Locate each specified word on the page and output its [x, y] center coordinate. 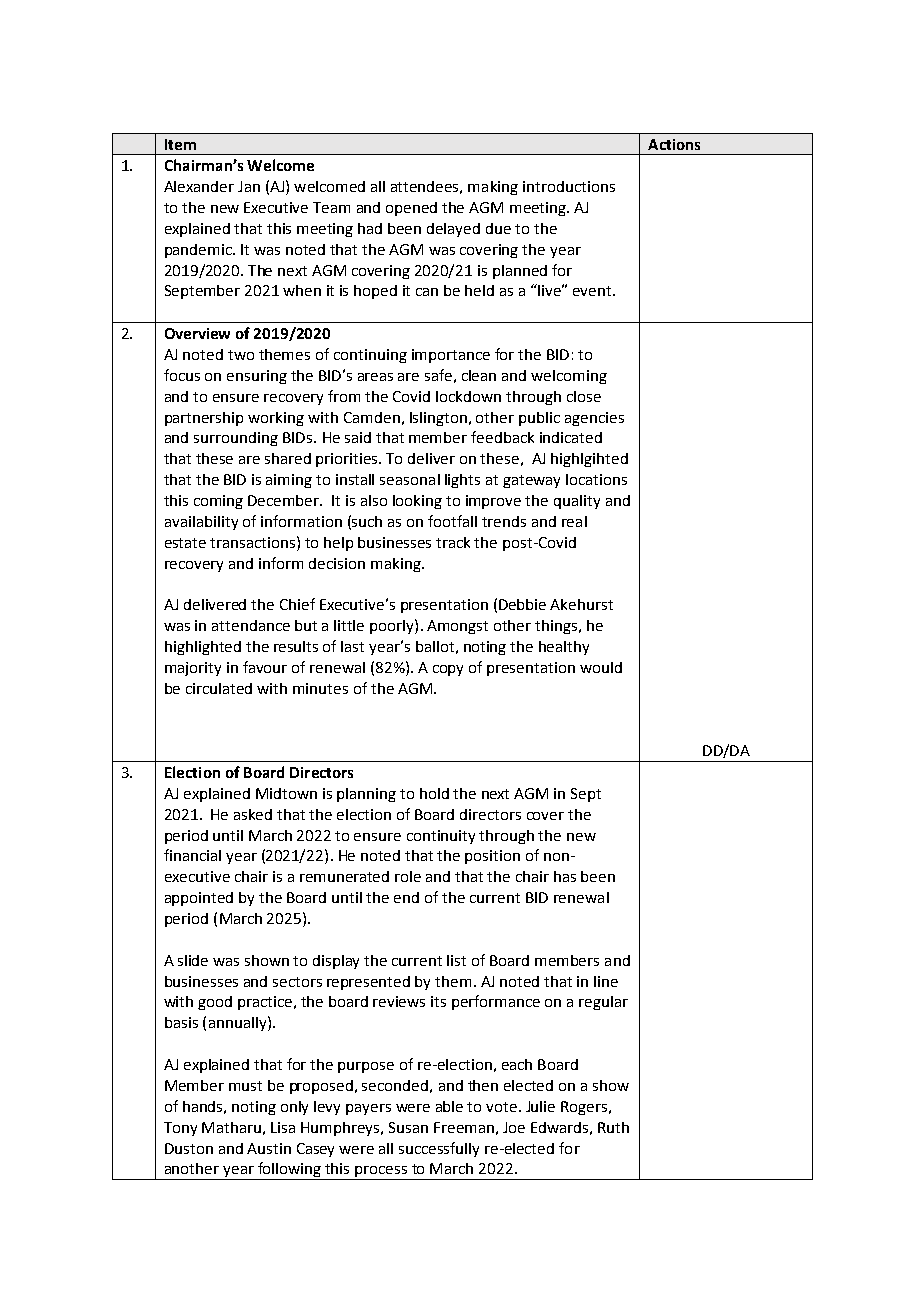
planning [366, 795]
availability [201, 523]
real [574, 521]
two [241, 355]
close [584, 396]
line [606, 981]
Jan [249, 186]
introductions [569, 186]
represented [368, 983]
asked [253, 814]
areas [375, 377]
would [601, 667]
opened [411, 209]
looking [417, 502]
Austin [269, 1148]
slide [193, 960]
